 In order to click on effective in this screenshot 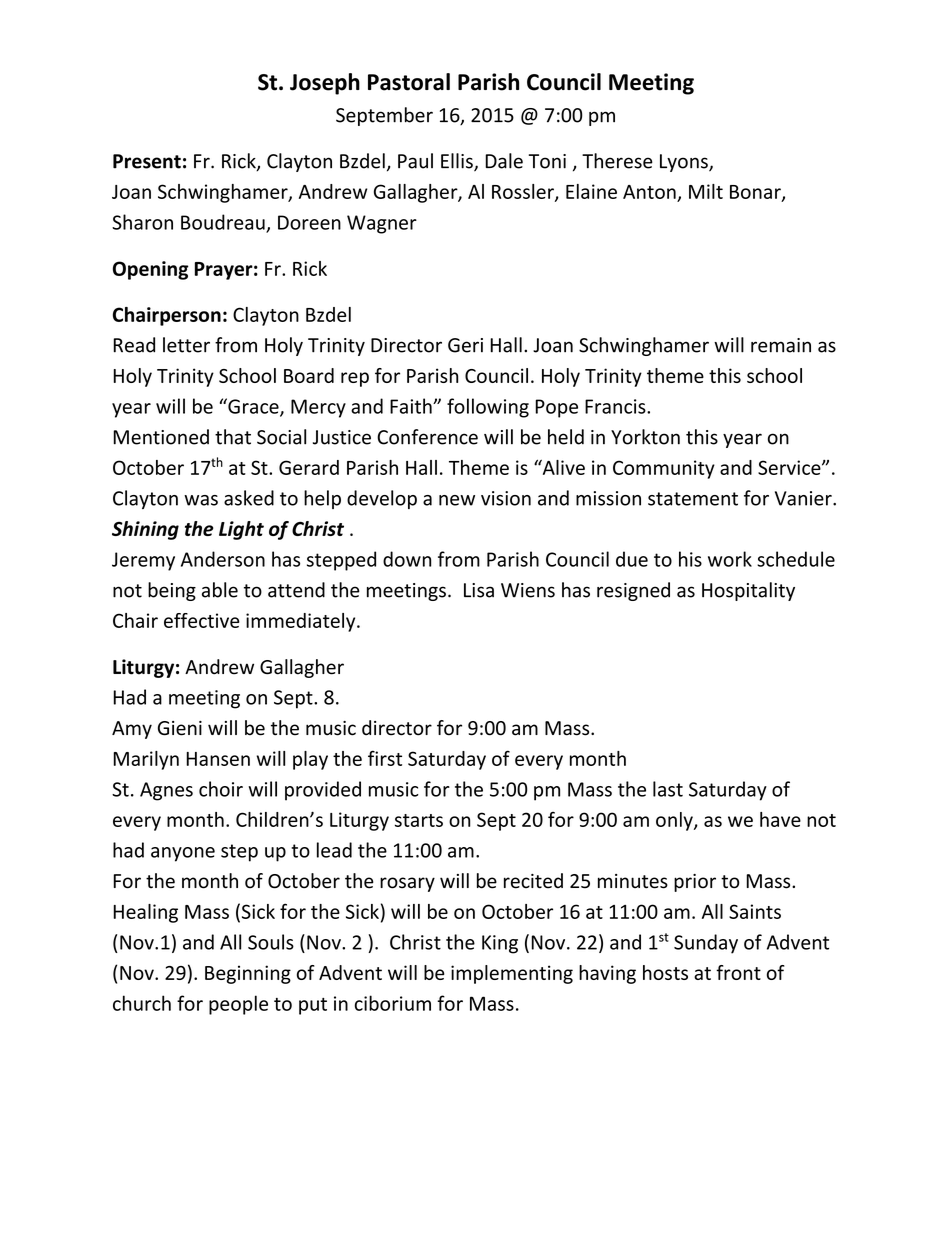, I will do `click(202, 620)`.
